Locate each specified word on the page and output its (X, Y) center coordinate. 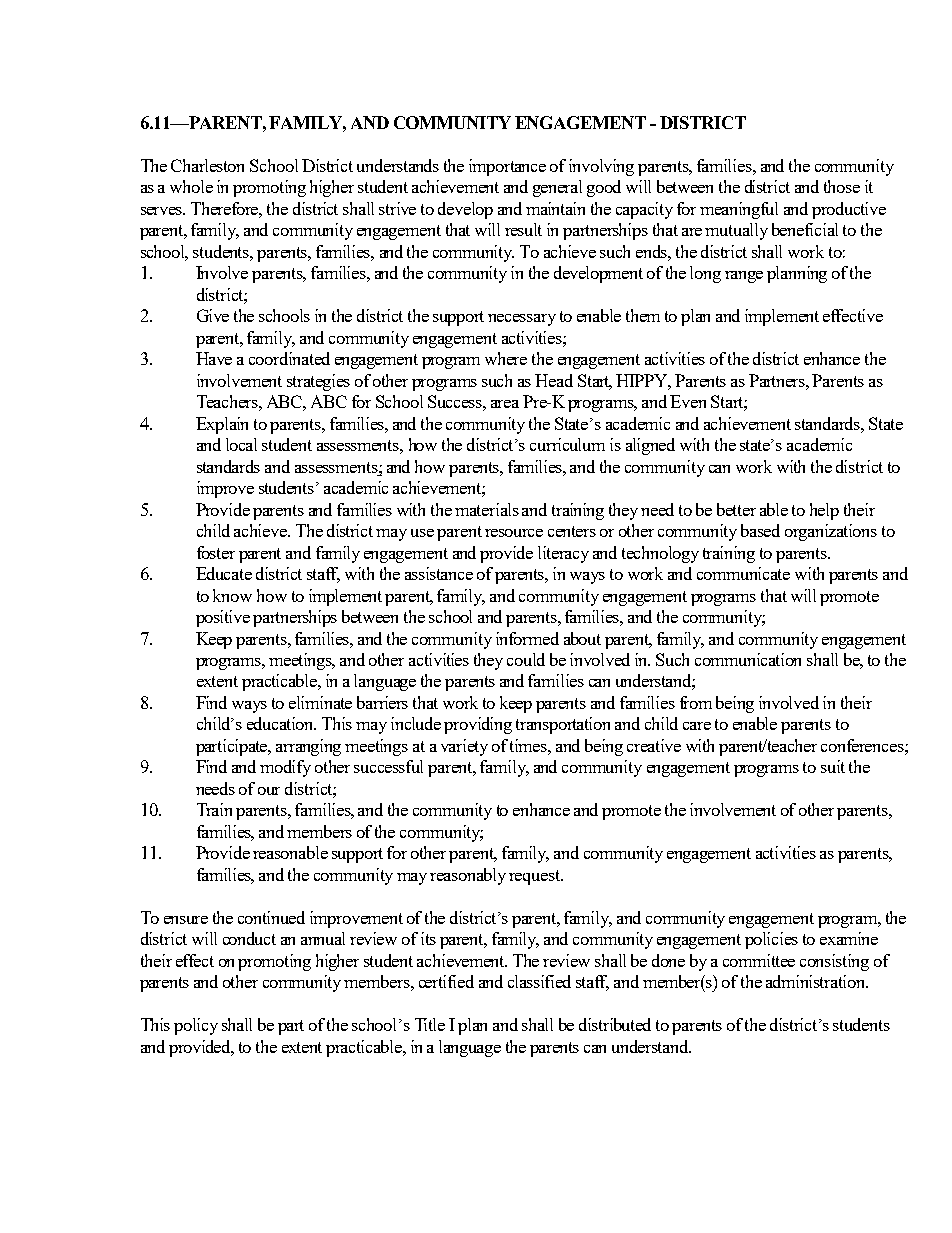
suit (833, 766)
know (232, 595)
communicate (743, 573)
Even (688, 401)
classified (539, 981)
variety (464, 747)
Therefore (226, 210)
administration (817, 981)
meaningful (739, 210)
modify (285, 768)
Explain (222, 425)
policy (196, 1026)
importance (507, 167)
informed (527, 638)
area (505, 404)
